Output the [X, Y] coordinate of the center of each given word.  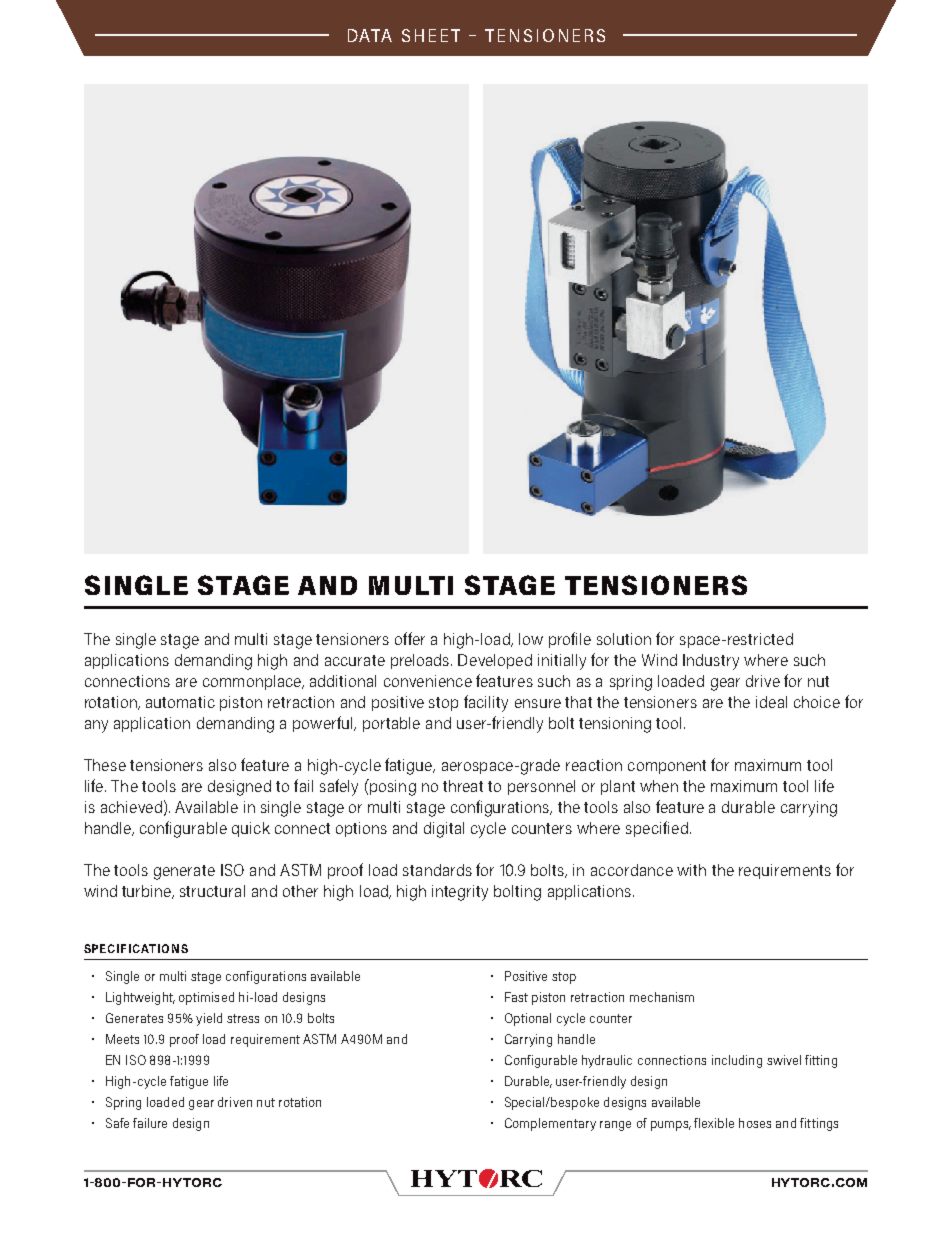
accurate [355, 660]
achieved [131, 807]
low [531, 639]
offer [410, 638]
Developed [495, 661]
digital [444, 830]
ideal [771, 702]
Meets [122, 1039]
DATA [370, 35]
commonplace [253, 682]
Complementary [550, 1124]
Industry [711, 662]
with [691, 870]
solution [624, 639]
